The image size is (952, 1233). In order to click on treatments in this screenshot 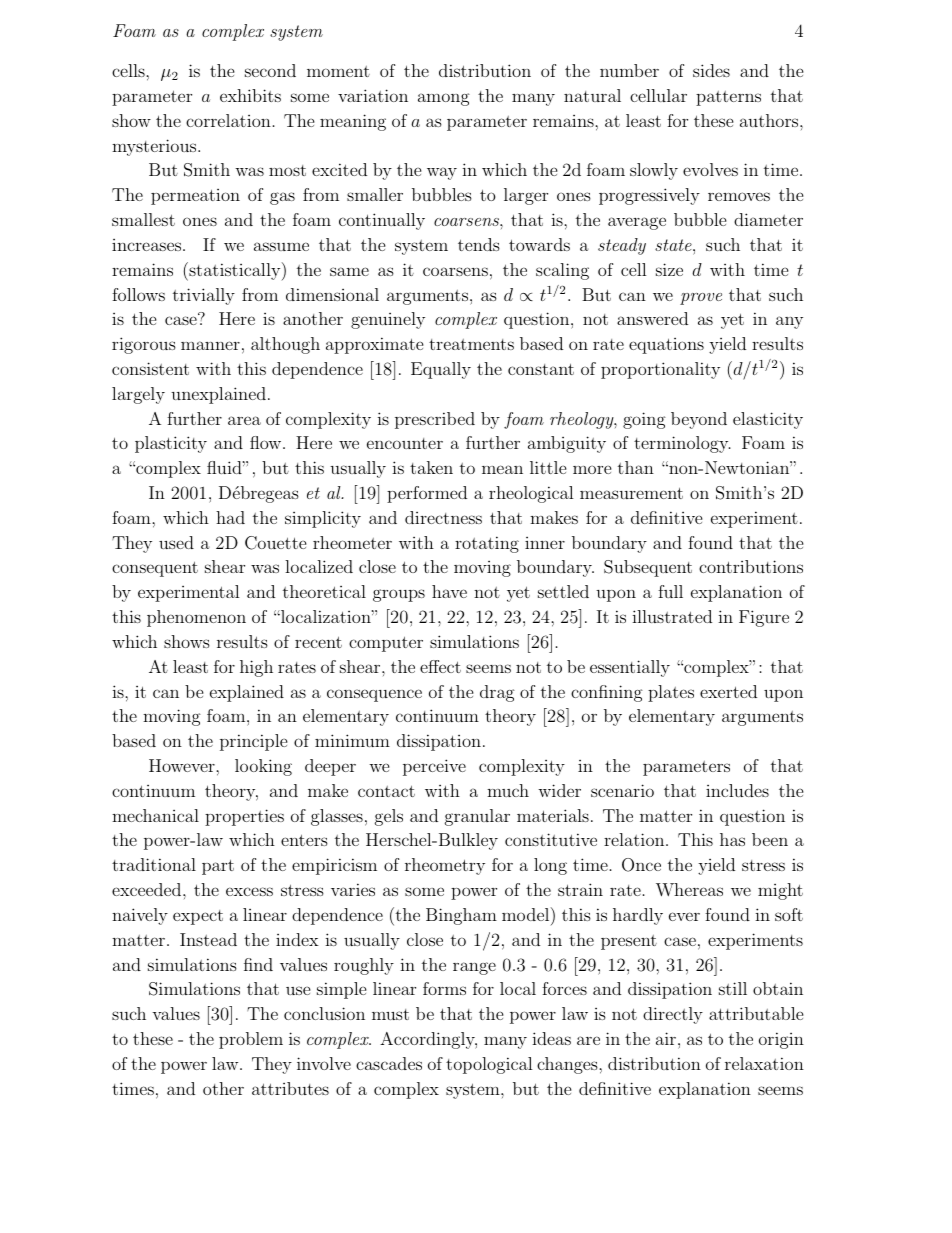, I will do `click(471, 344)`.
